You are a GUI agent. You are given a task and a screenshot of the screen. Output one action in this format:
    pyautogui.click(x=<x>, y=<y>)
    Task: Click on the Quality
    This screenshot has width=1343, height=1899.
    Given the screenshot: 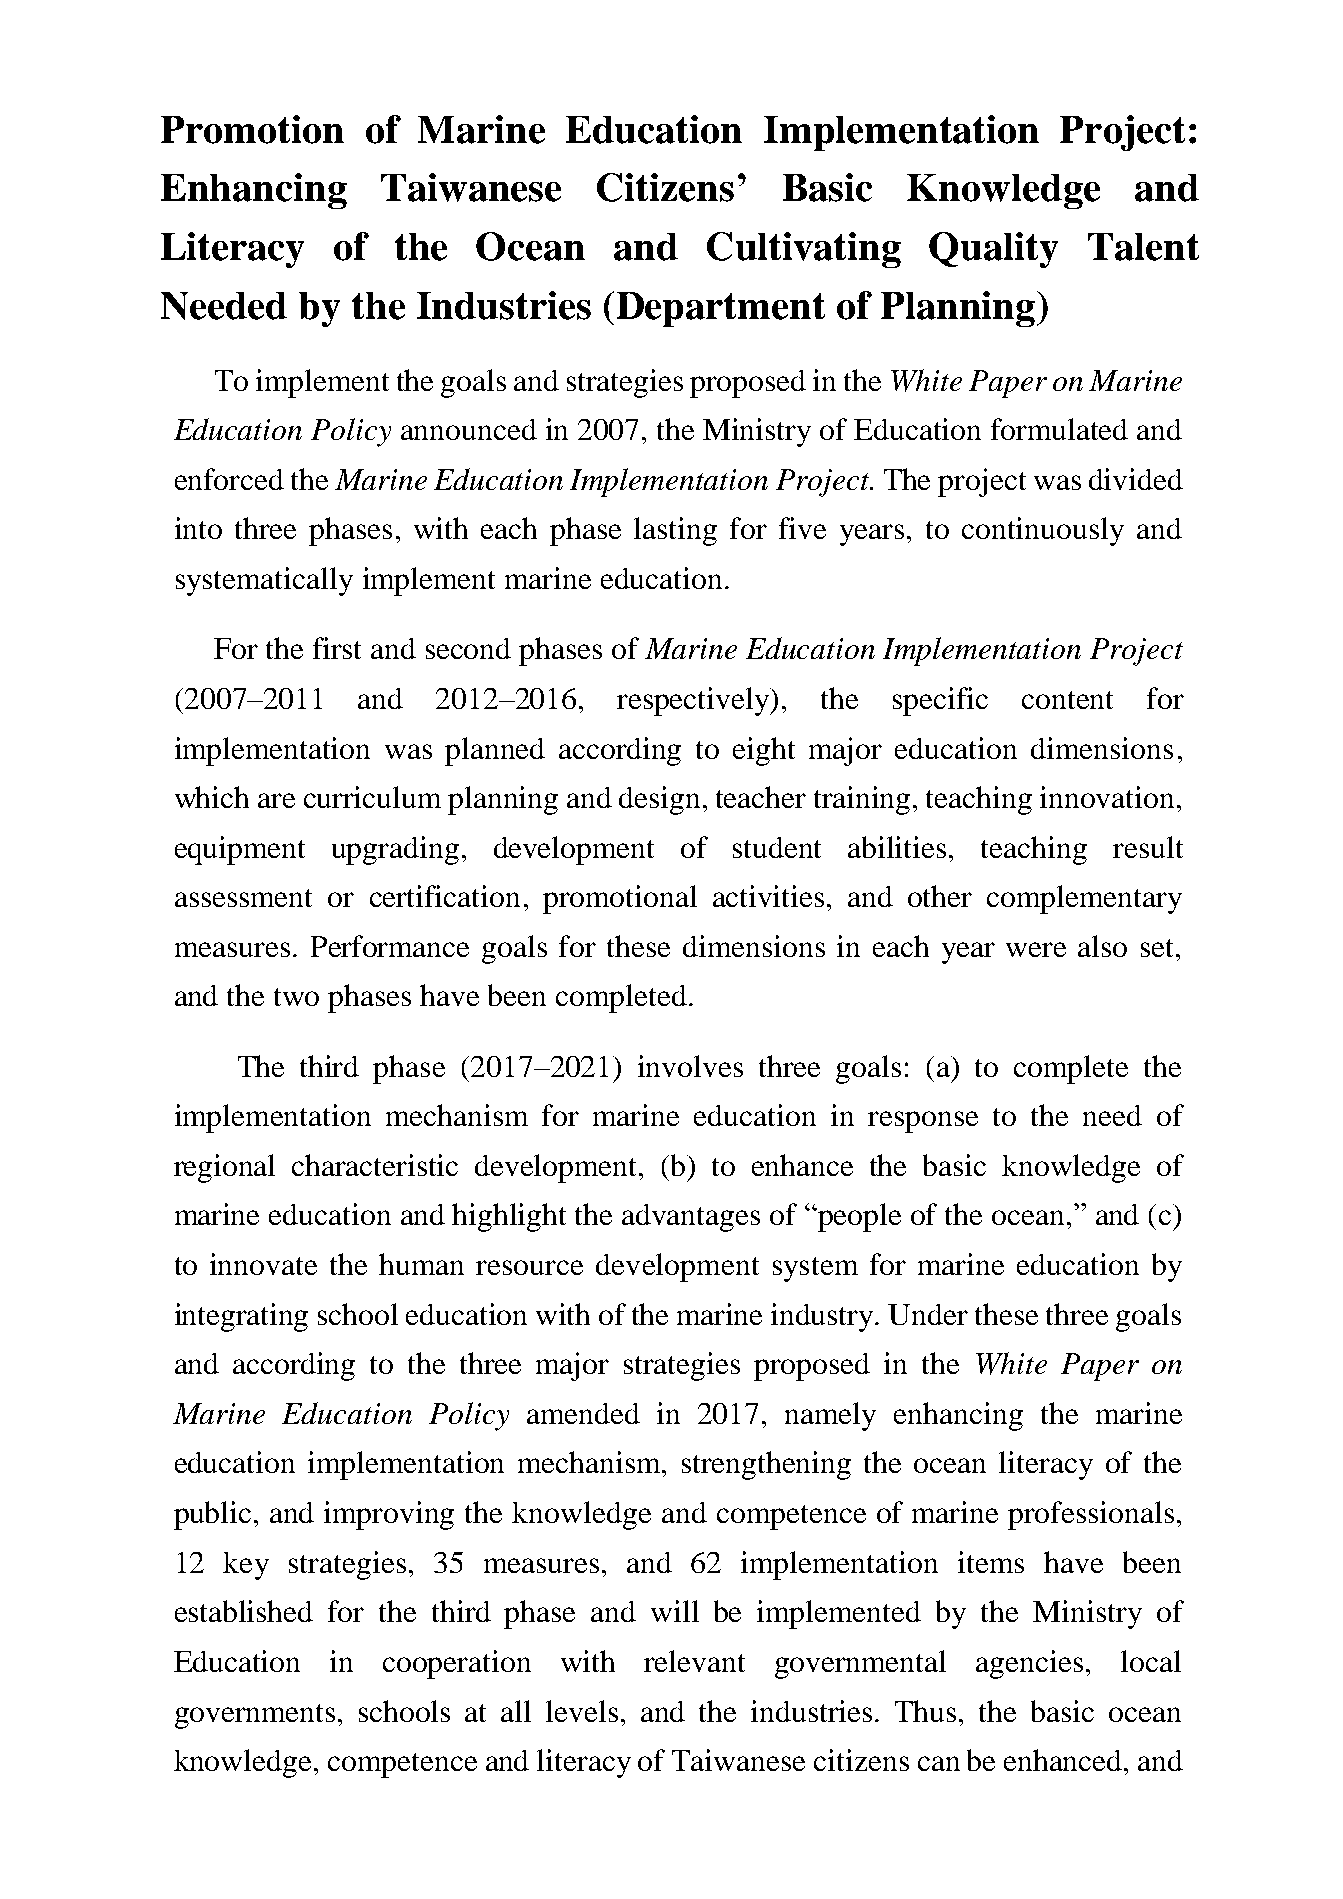 What is the action you would take?
    pyautogui.click(x=993, y=250)
